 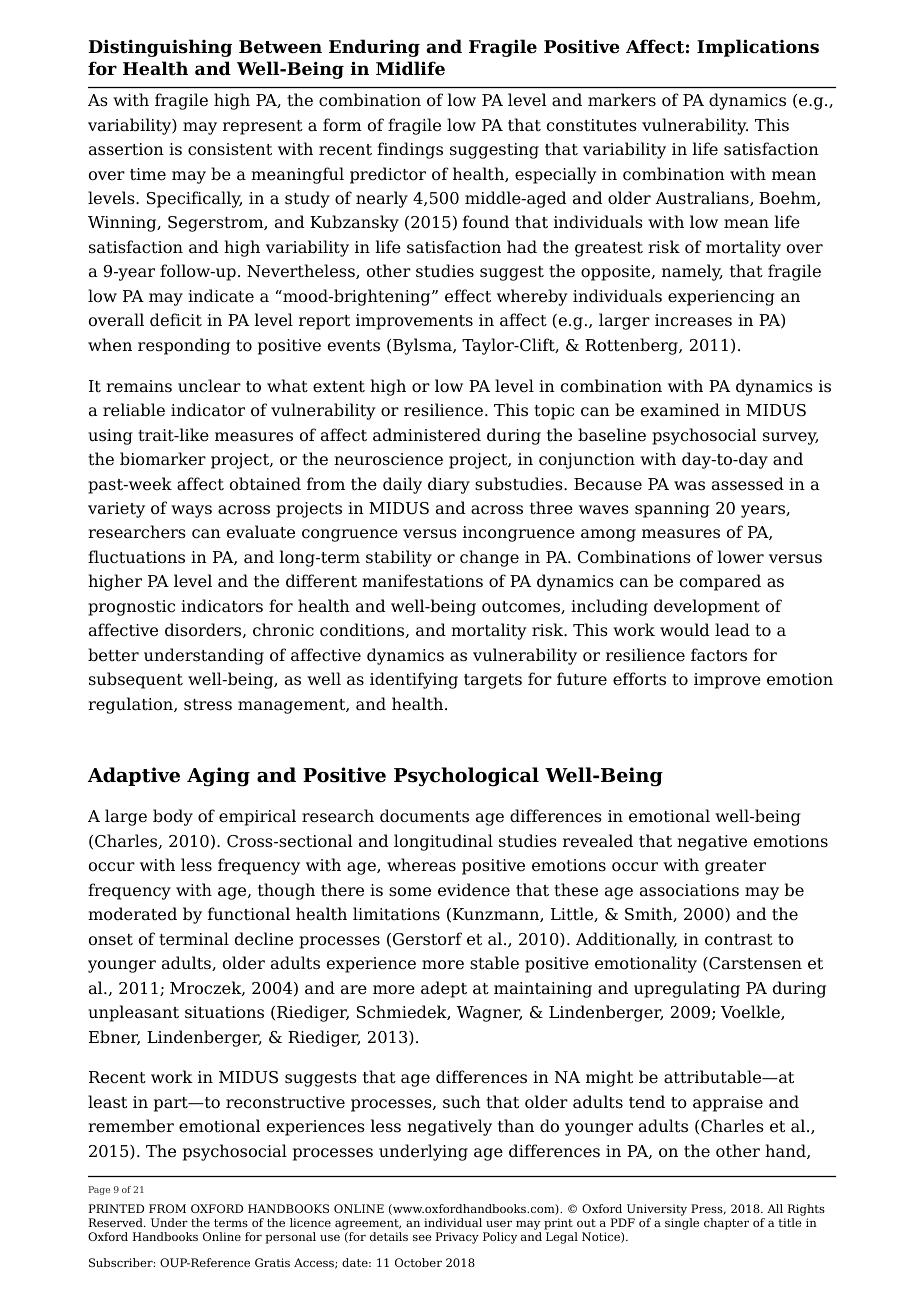 What do you see at coordinates (160, 48) in the page?
I see `Distinguishing` at bounding box center [160, 48].
